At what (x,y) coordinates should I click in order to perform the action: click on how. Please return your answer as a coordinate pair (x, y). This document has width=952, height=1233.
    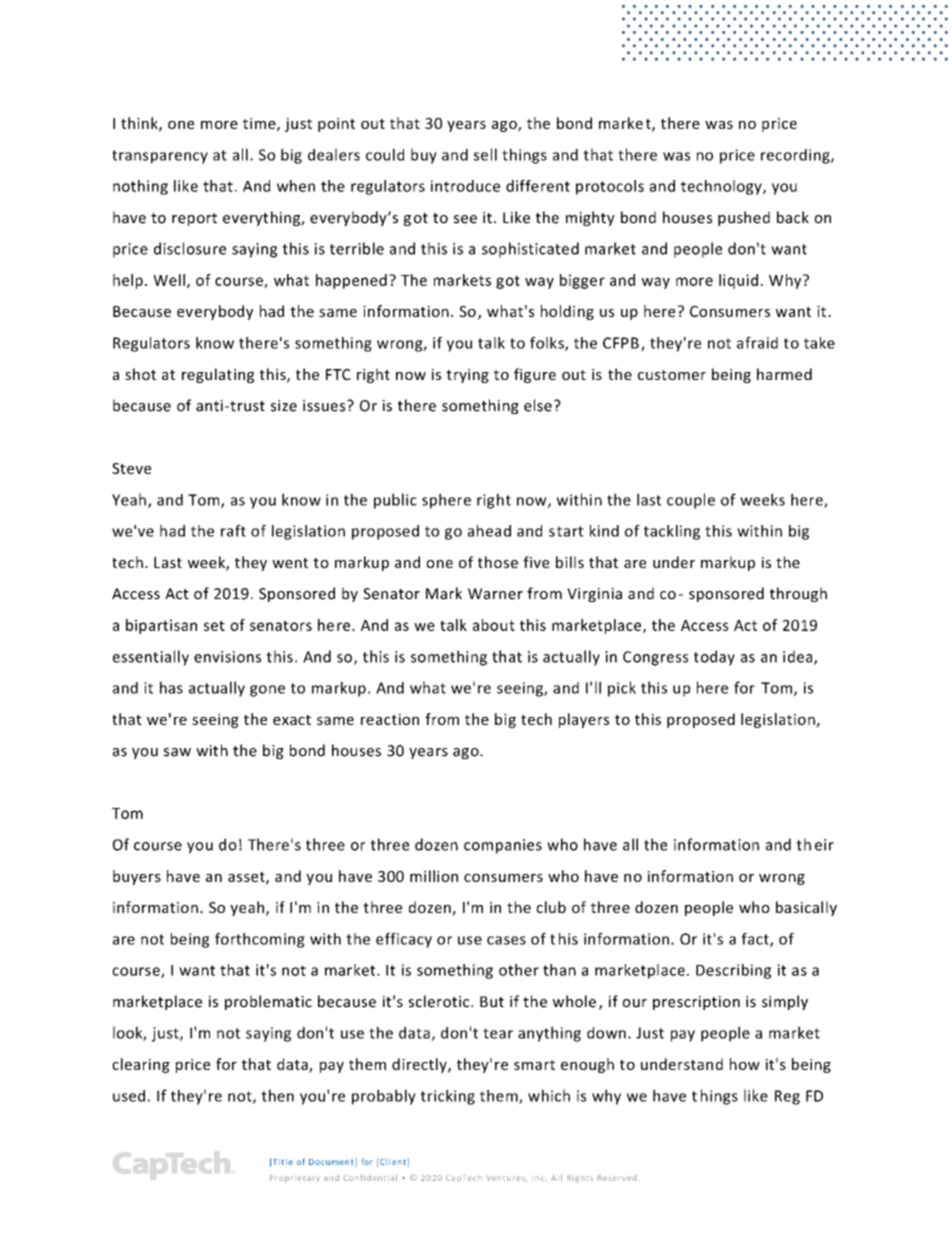
    Looking at the image, I should click on (745, 1064).
